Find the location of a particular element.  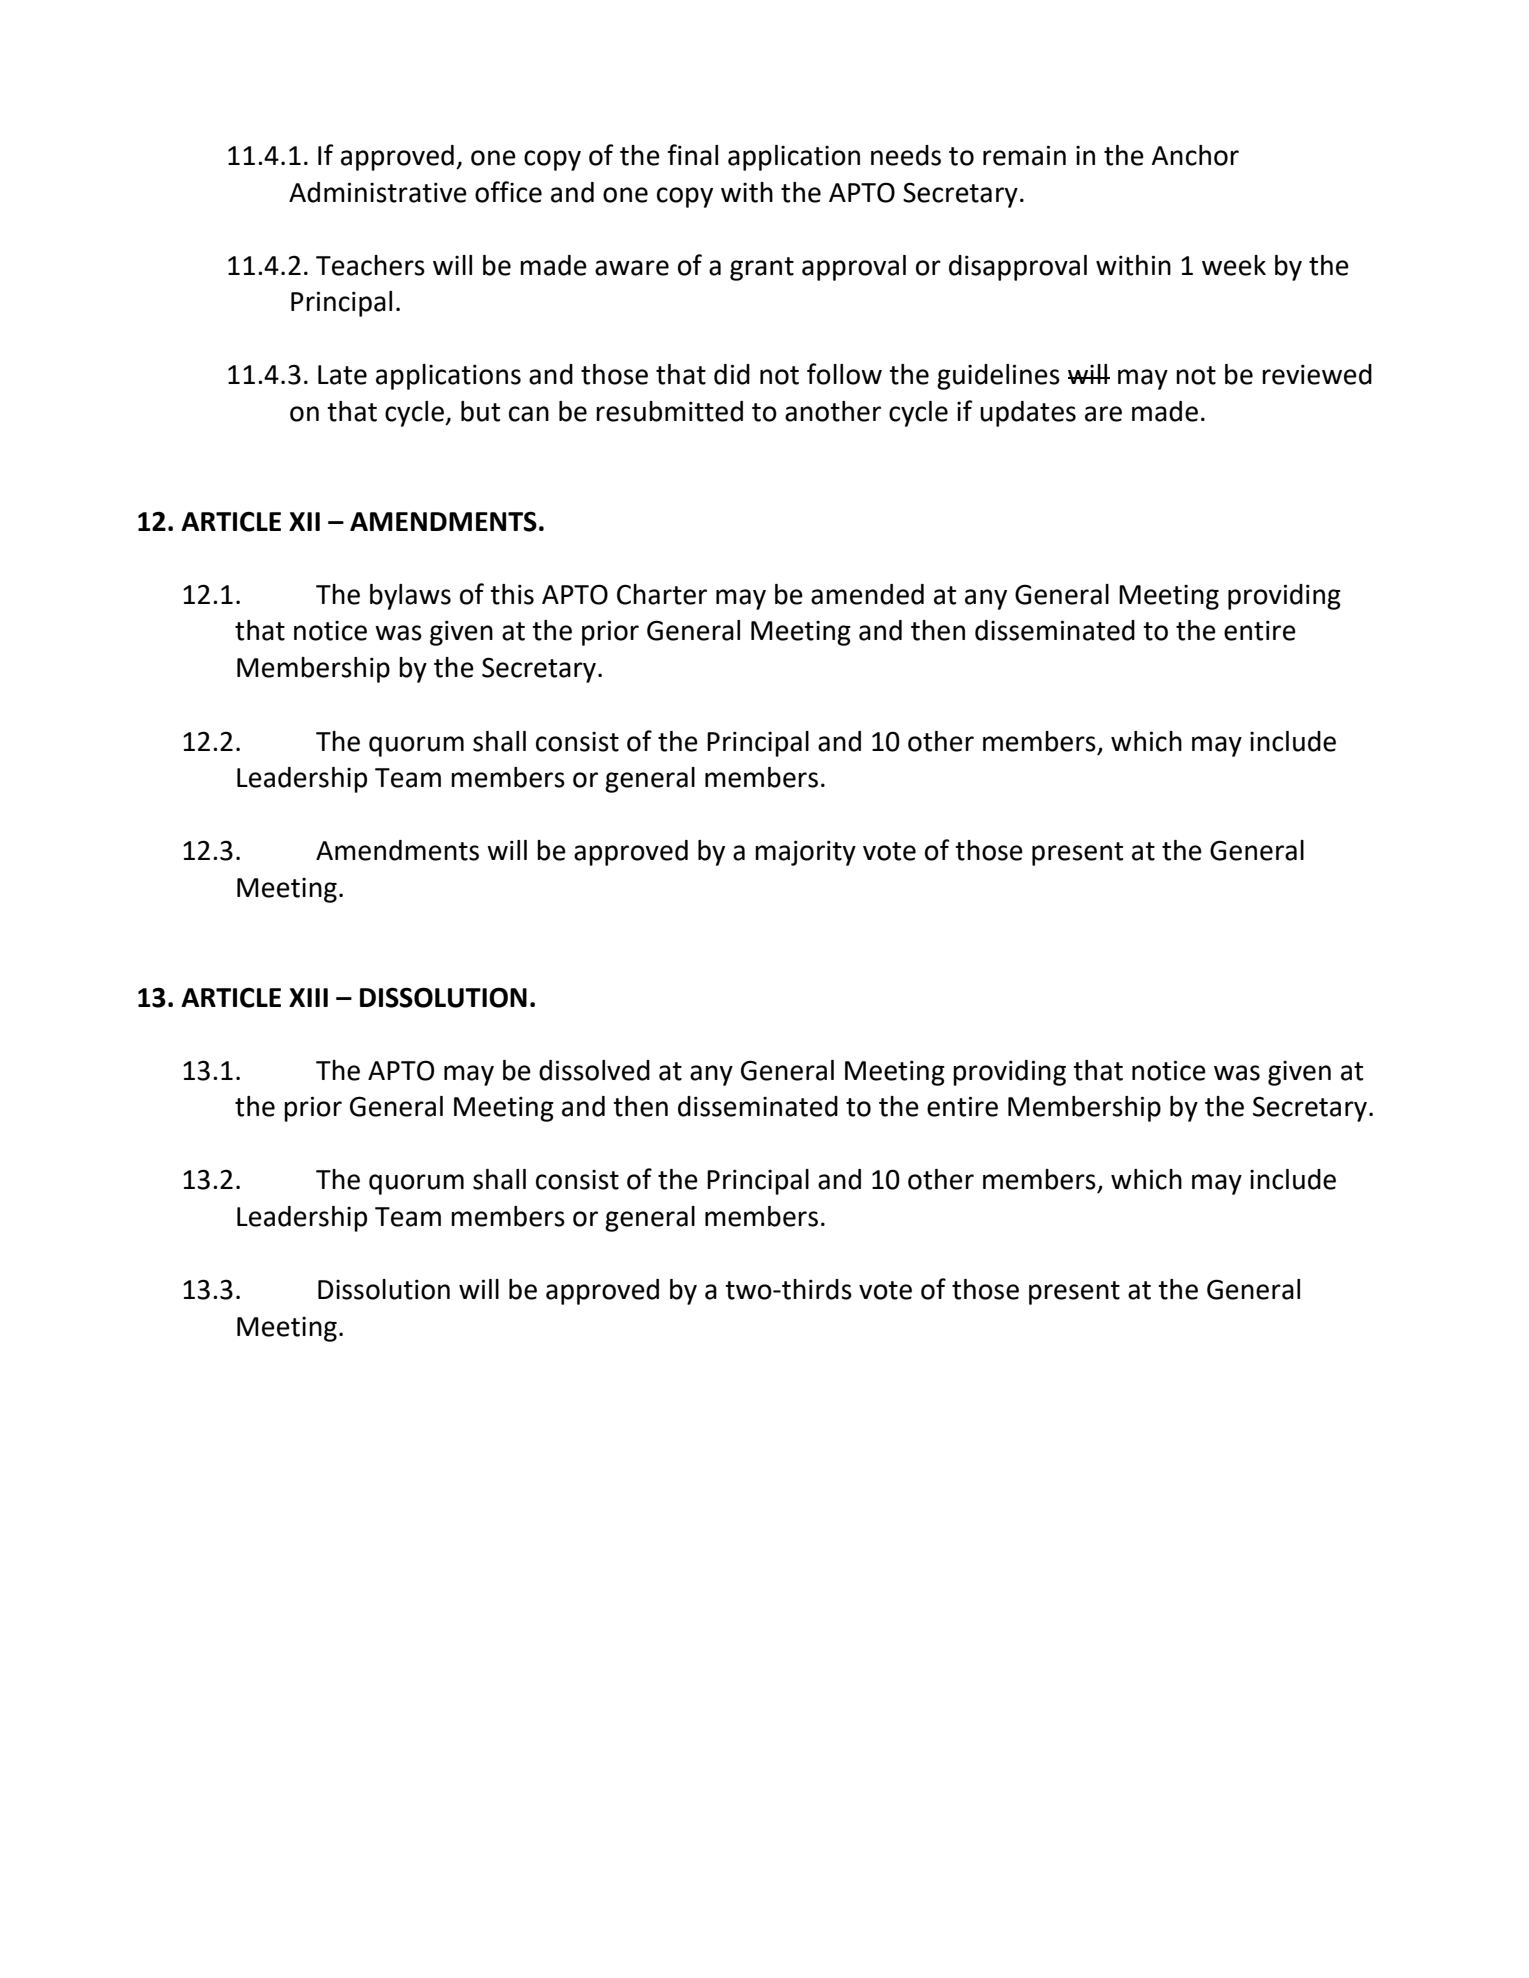

updates is located at coordinates (1028, 414).
